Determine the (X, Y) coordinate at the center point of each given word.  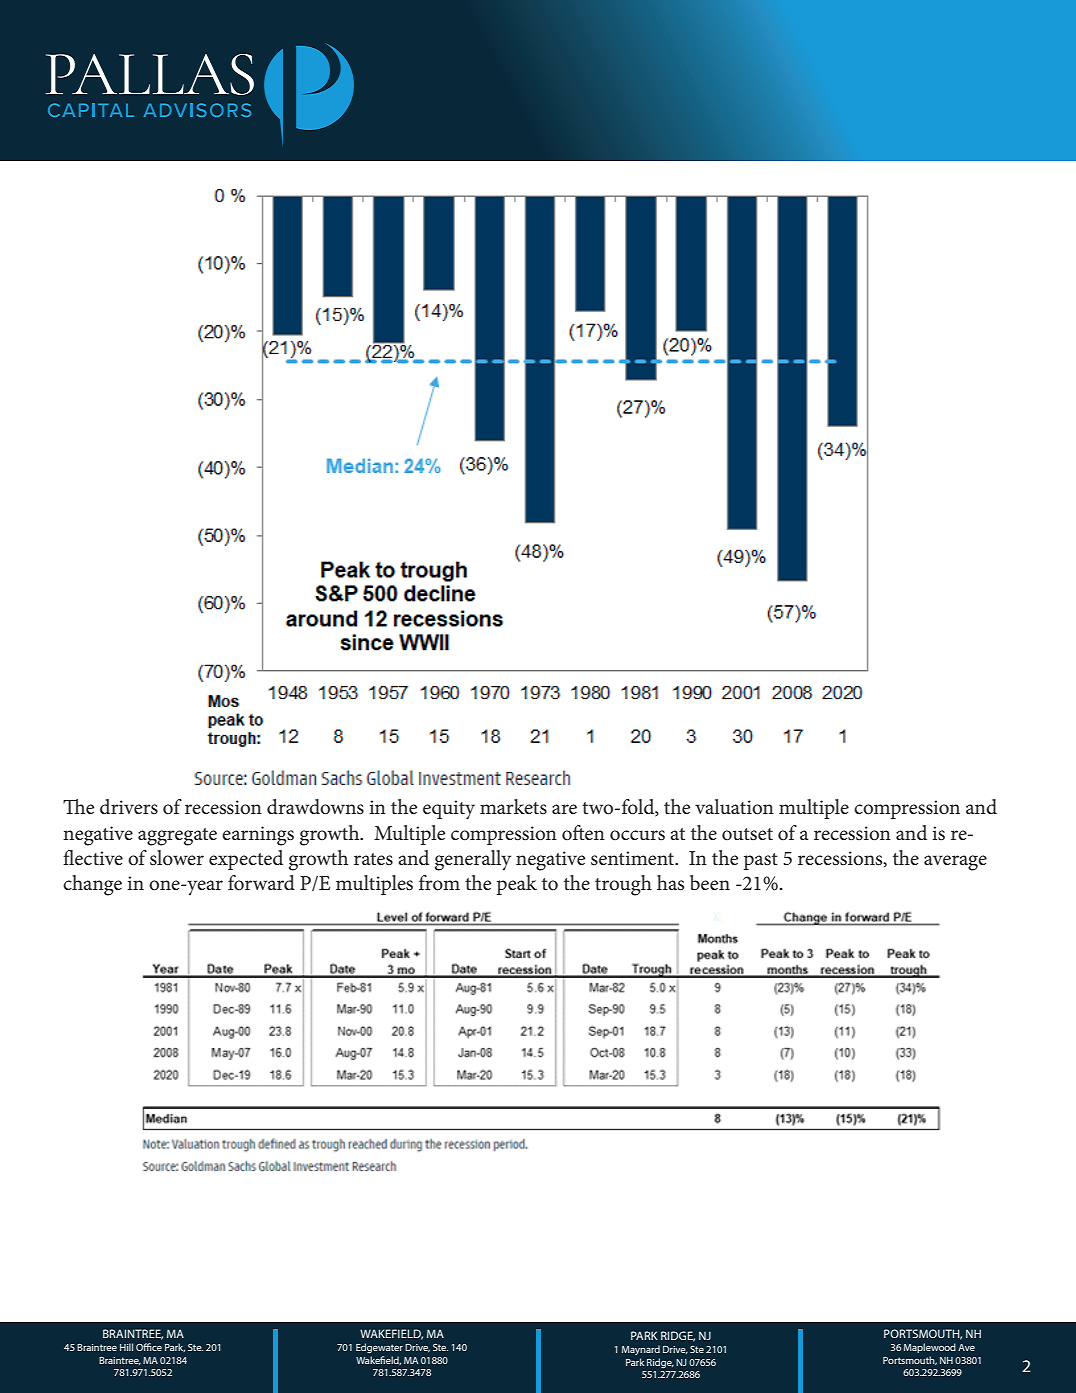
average (955, 863)
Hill (126, 1347)
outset (747, 834)
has (670, 883)
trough (623, 885)
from (439, 883)
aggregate (177, 837)
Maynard (641, 1350)
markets (513, 807)
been (710, 883)
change (92, 885)
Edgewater (379, 1348)
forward (261, 882)
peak (517, 885)
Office (149, 1347)
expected (246, 860)
